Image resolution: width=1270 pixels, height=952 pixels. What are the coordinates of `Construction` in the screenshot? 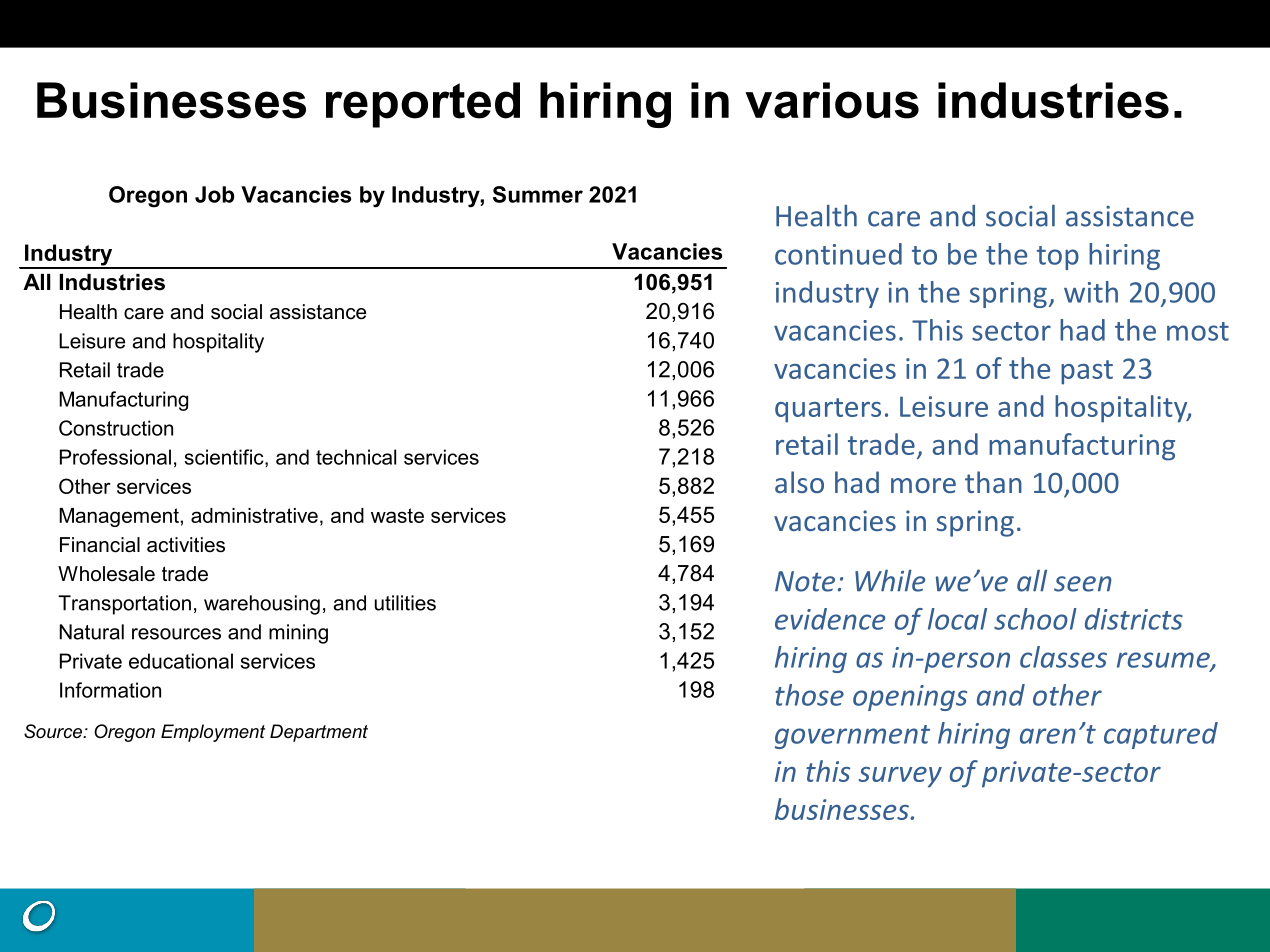 It's located at (116, 428).
